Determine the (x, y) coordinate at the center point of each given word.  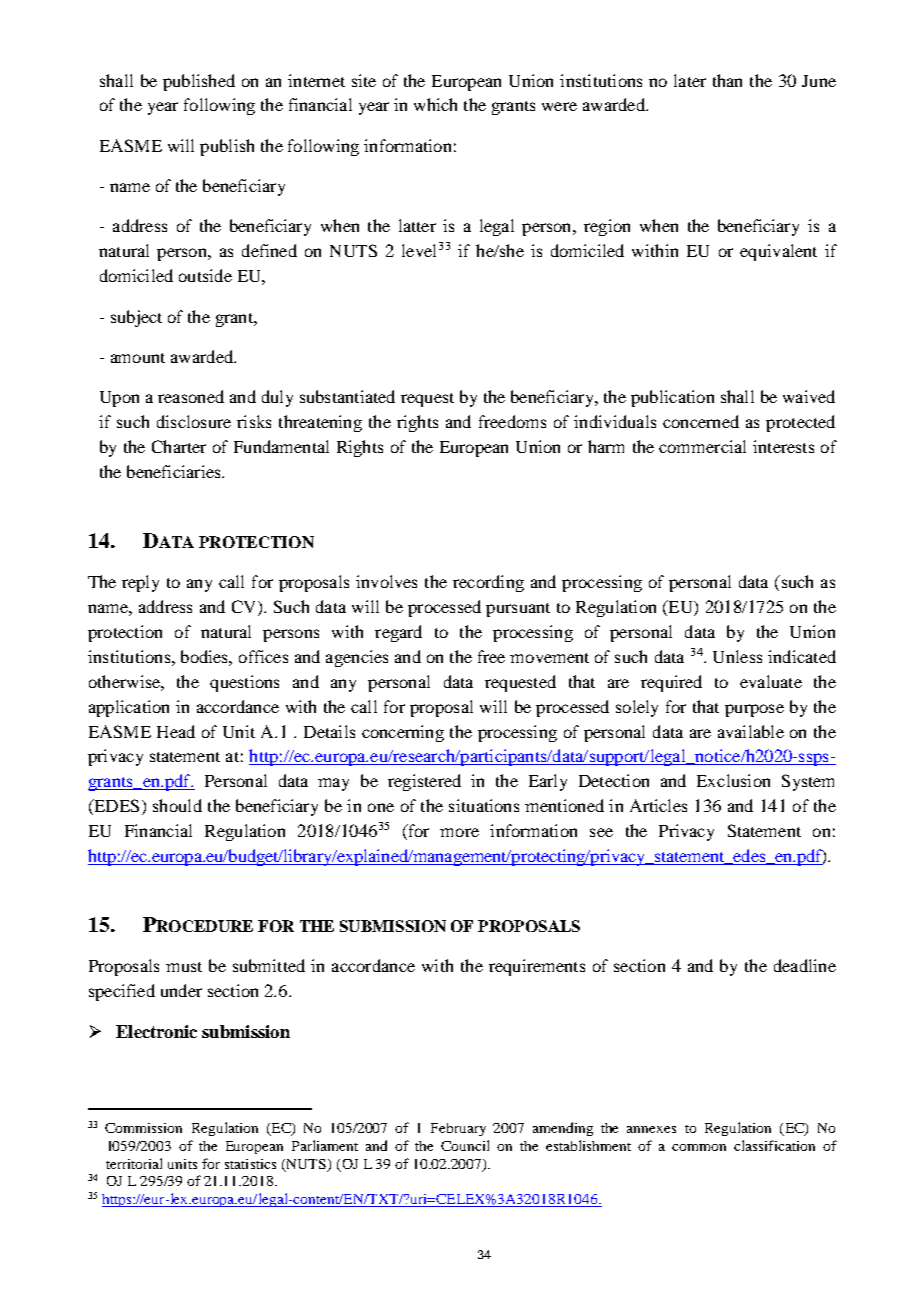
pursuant (518, 610)
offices (263, 656)
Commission (143, 1128)
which (435, 104)
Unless (737, 656)
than (727, 80)
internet (316, 80)
